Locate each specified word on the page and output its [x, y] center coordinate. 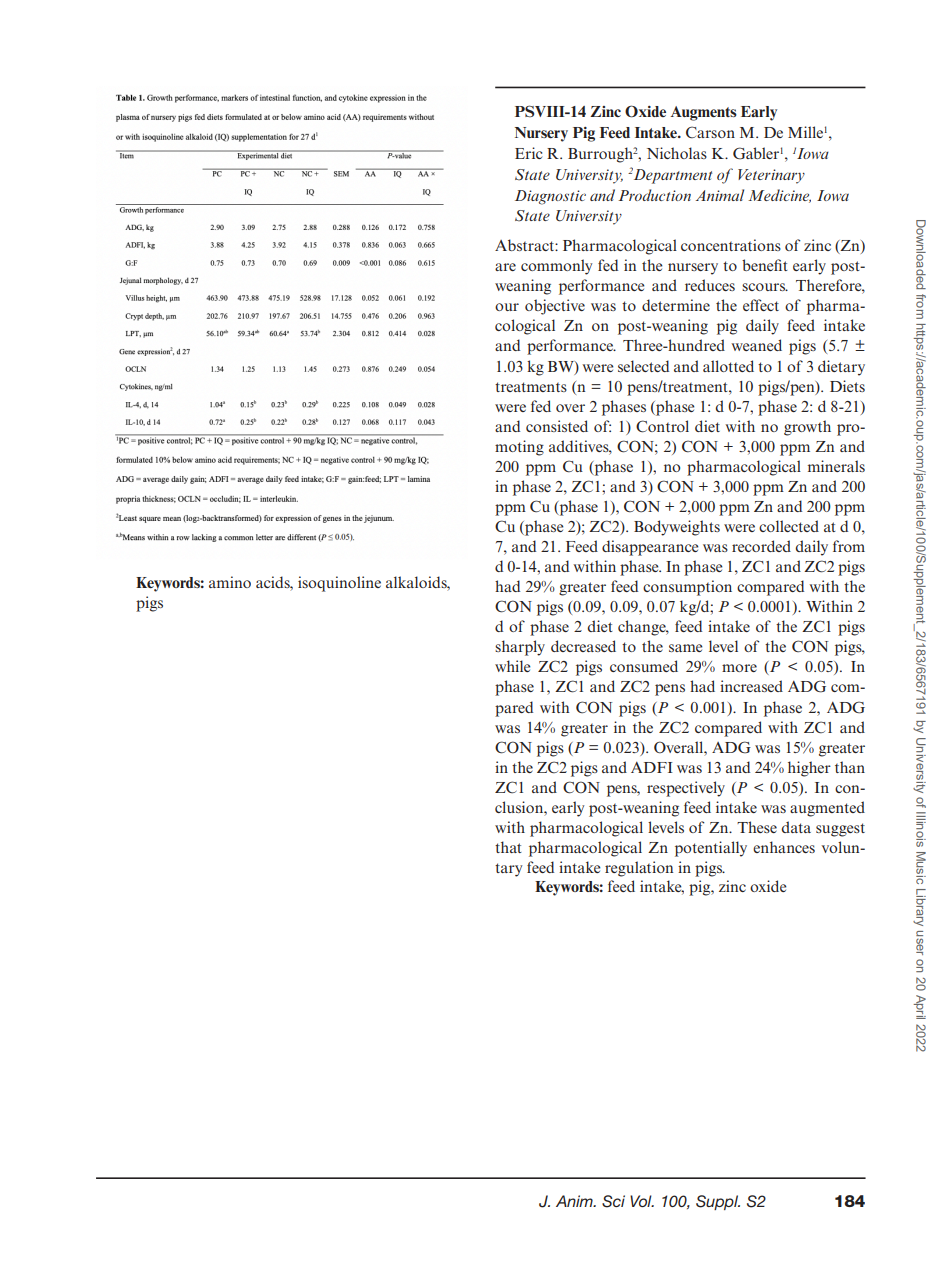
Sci [613, 1201]
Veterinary [771, 176]
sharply [520, 648]
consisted [557, 426]
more [739, 668]
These [757, 827]
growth [807, 428]
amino [230, 582]
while [513, 666]
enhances [784, 847]
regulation [639, 869]
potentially [711, 849]
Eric [528, 153]
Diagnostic [550, 197]
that [508, 847]
